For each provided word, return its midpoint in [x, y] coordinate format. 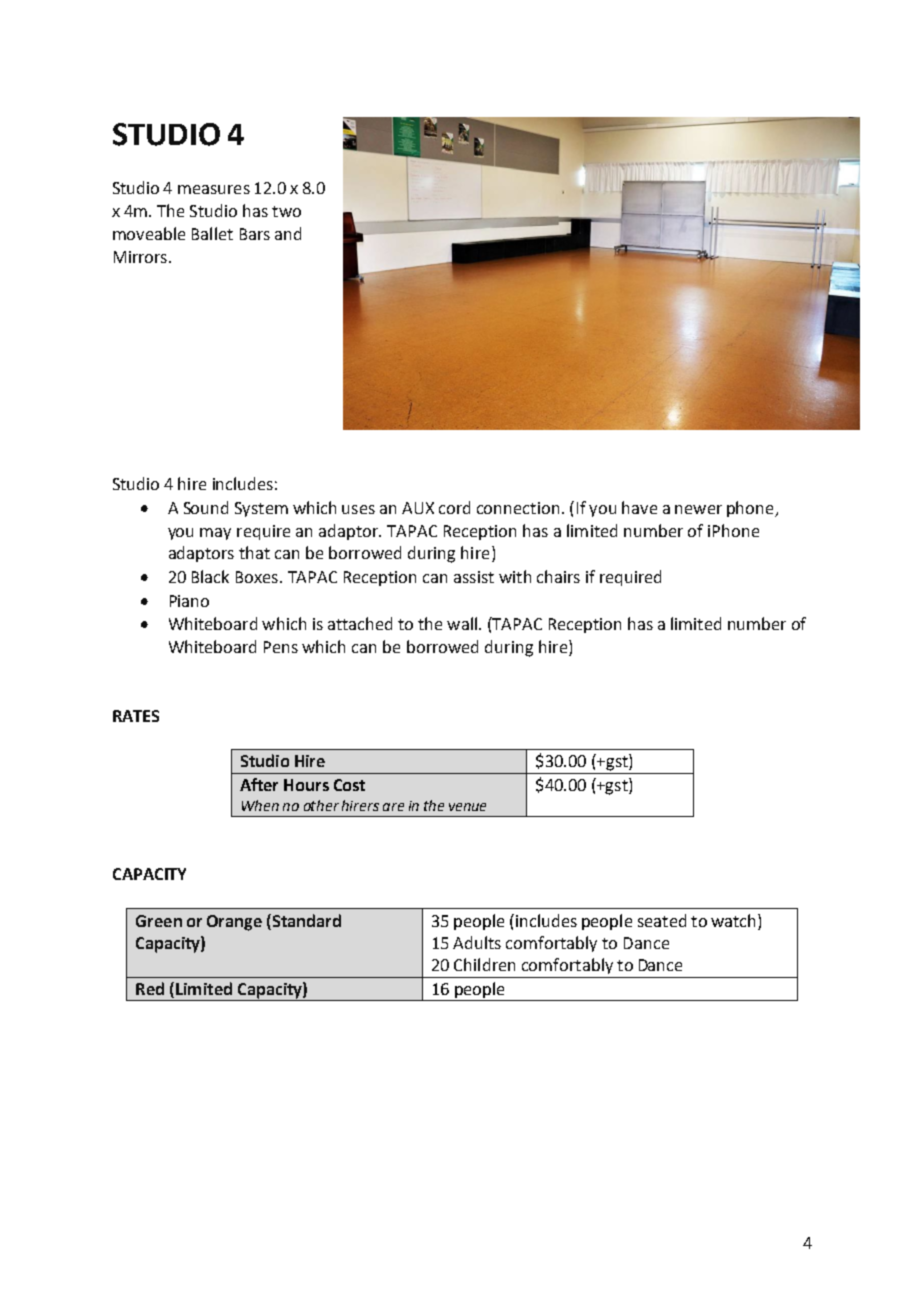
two [286, 211]
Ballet [212, 233]
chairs [558, 576]
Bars [255, 234]
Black [210, 576]
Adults [477, 942]
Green [159, 921]
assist [474, 577]
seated [662, 920]
